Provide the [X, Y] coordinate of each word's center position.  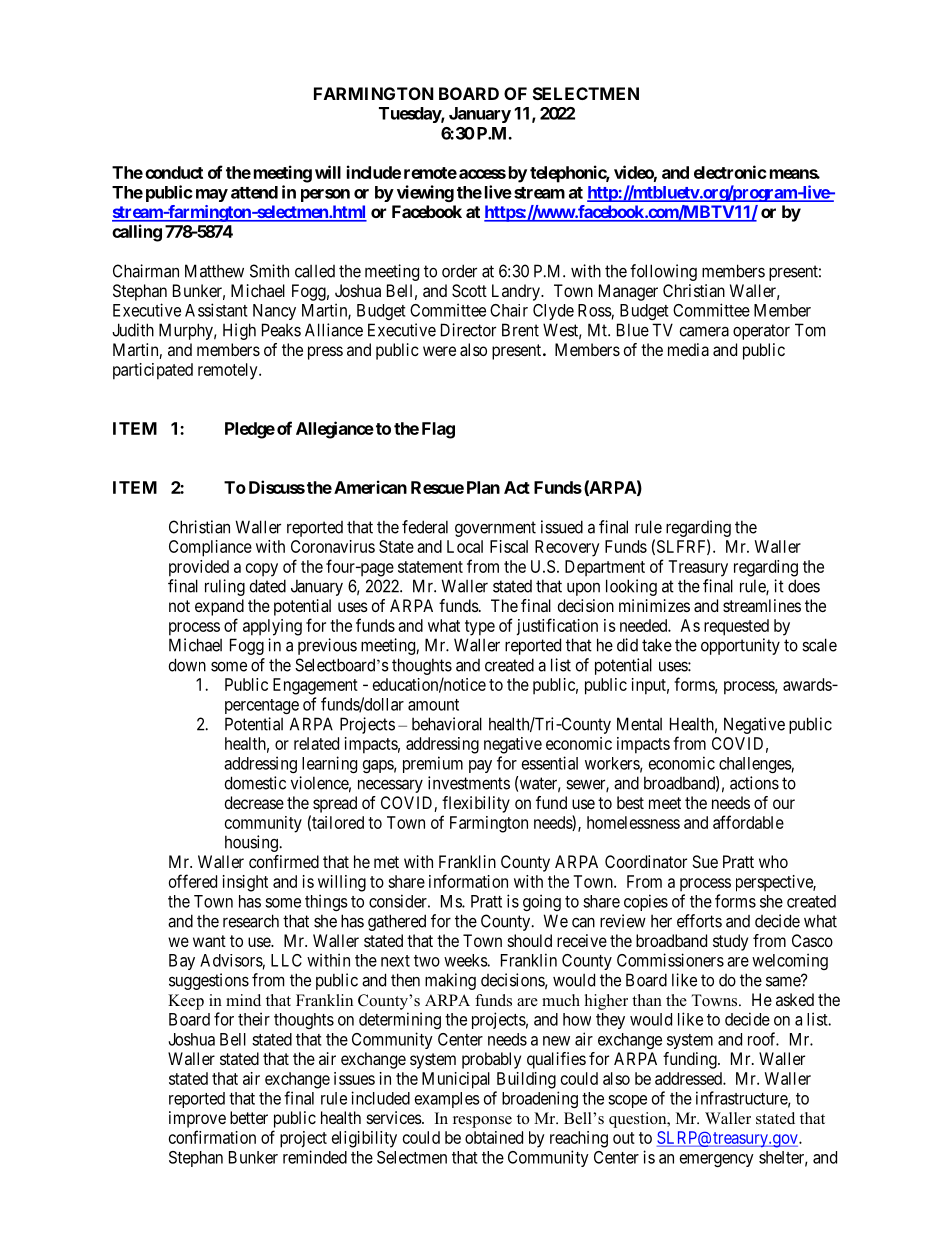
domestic [255, 783]
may [212, 195]
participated [153, 371]
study [730, 942]
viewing [425, 193]
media [688, 349]
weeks [466, 960]
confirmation [212, 1137]
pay [480, 766]
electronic [730, 172]
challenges [755, 765]
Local [465, 546]
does [804, 586]
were [439, 351]
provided [199, 568]
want [209, 941]
